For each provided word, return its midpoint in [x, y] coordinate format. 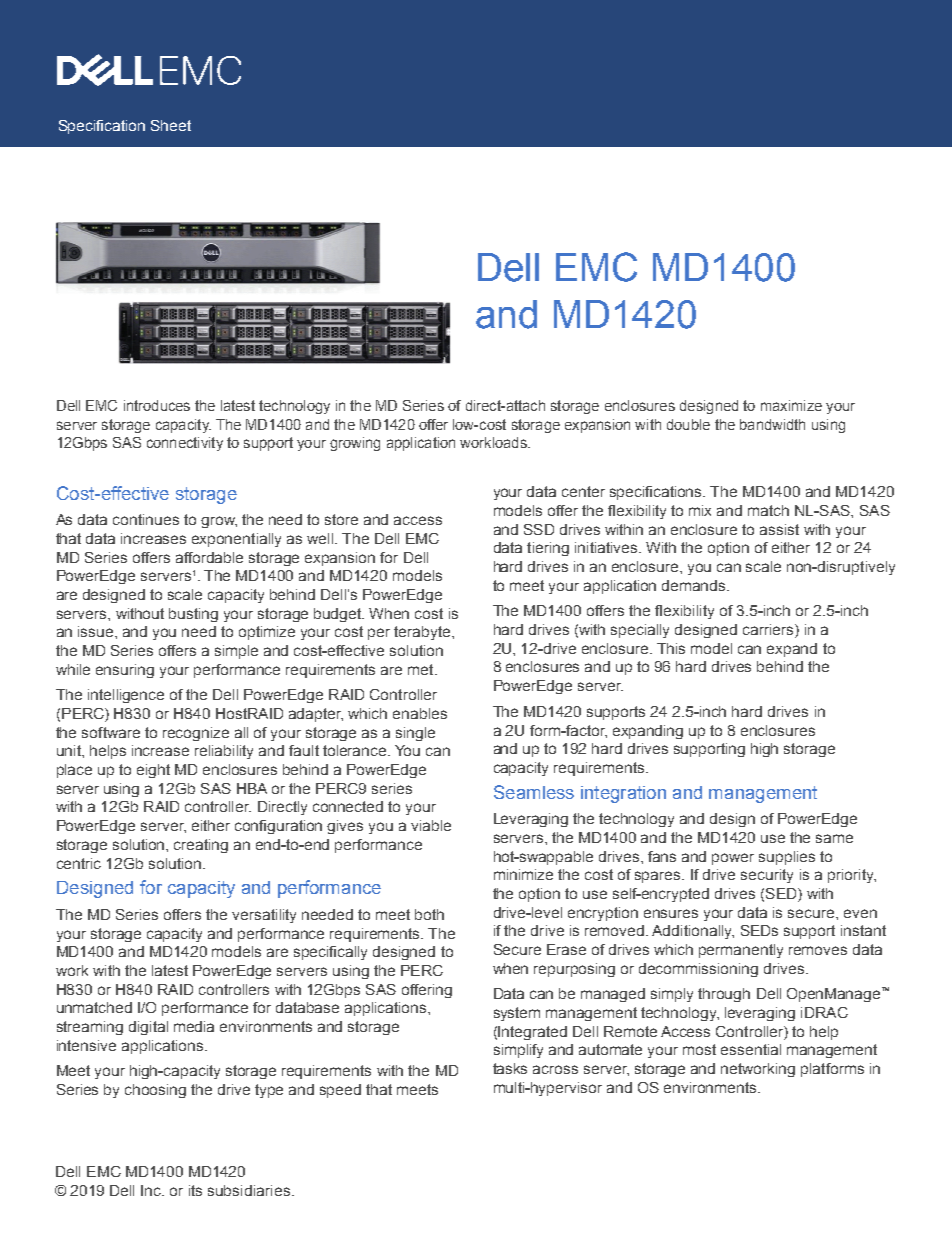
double [688, 424]
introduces [157, 405]
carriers [769, 631]
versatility [264, 916]
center [583, 491]
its [195, 1190]
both [429, 914]
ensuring [125, 671]
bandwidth [772, 424]
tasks [510, 1068]
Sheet [171, 125]
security [767, 876]
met [422, 669]
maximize [791, 405]
